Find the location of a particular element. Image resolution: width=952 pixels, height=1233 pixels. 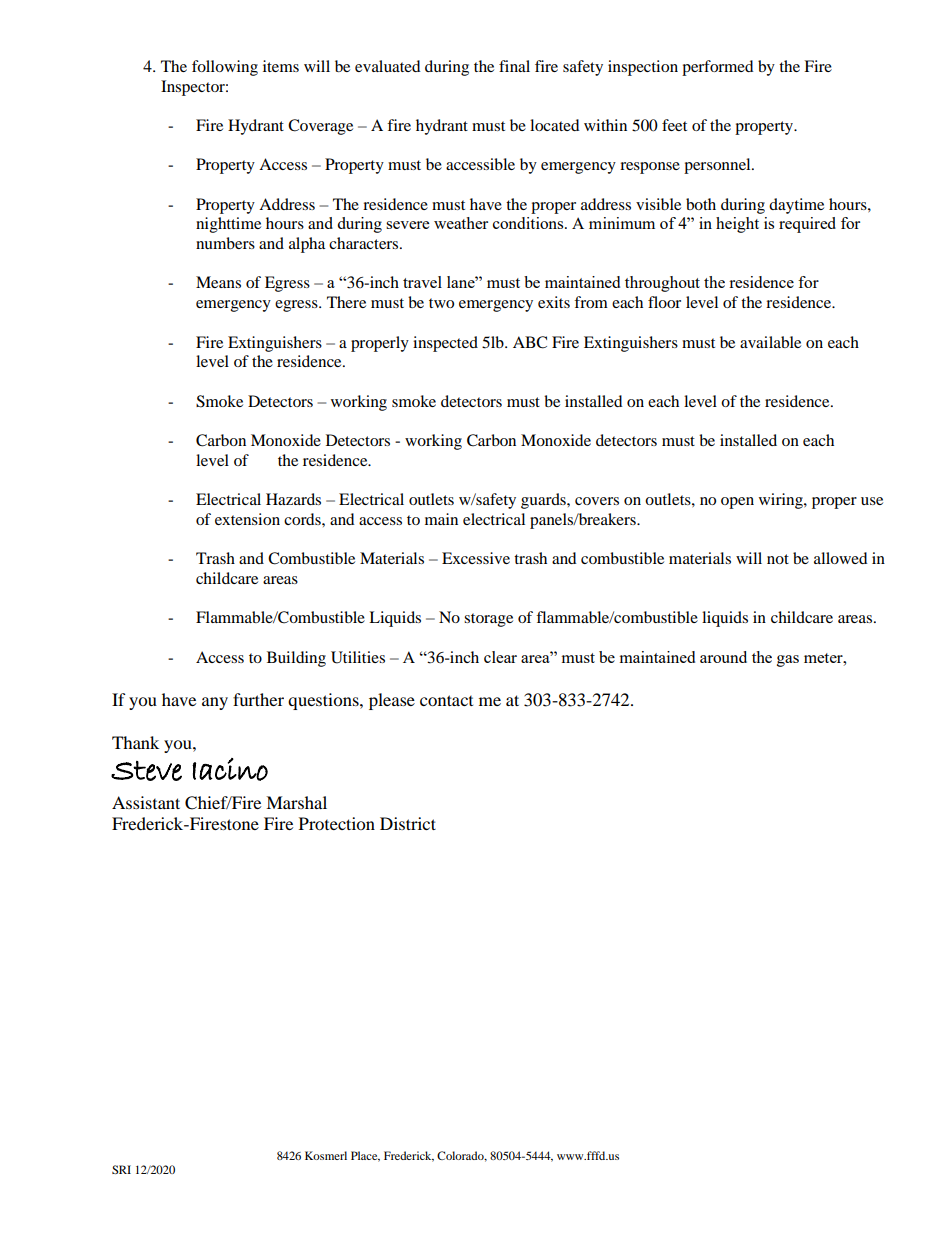

gas is located at coordinates (788, 661).
